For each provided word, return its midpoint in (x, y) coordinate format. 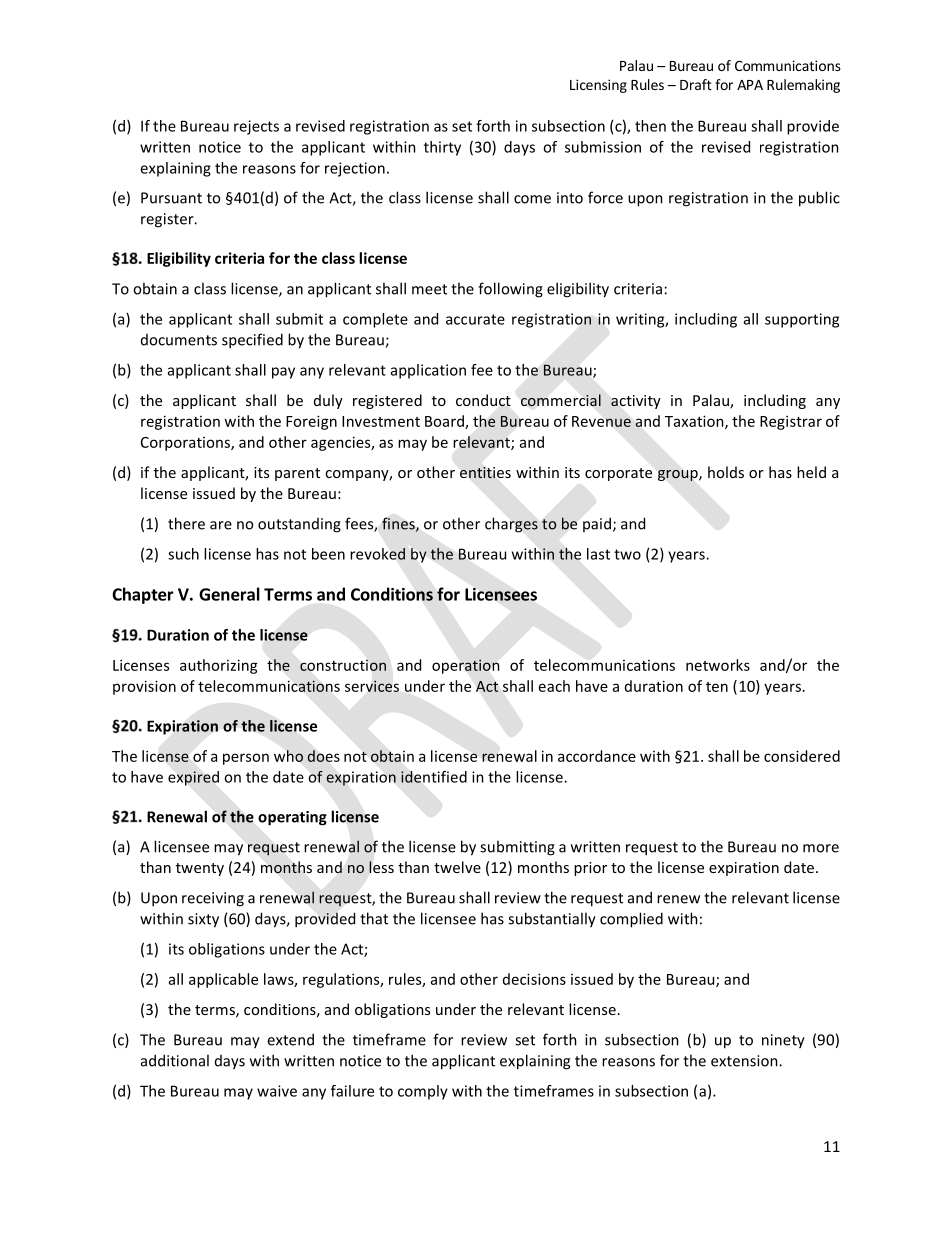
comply (423, 1092)
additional (175, 1060)
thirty (442, 148)
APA (750, 85)
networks (718, 665)
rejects (256, 127)
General (229, 594)
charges (511, 525)
